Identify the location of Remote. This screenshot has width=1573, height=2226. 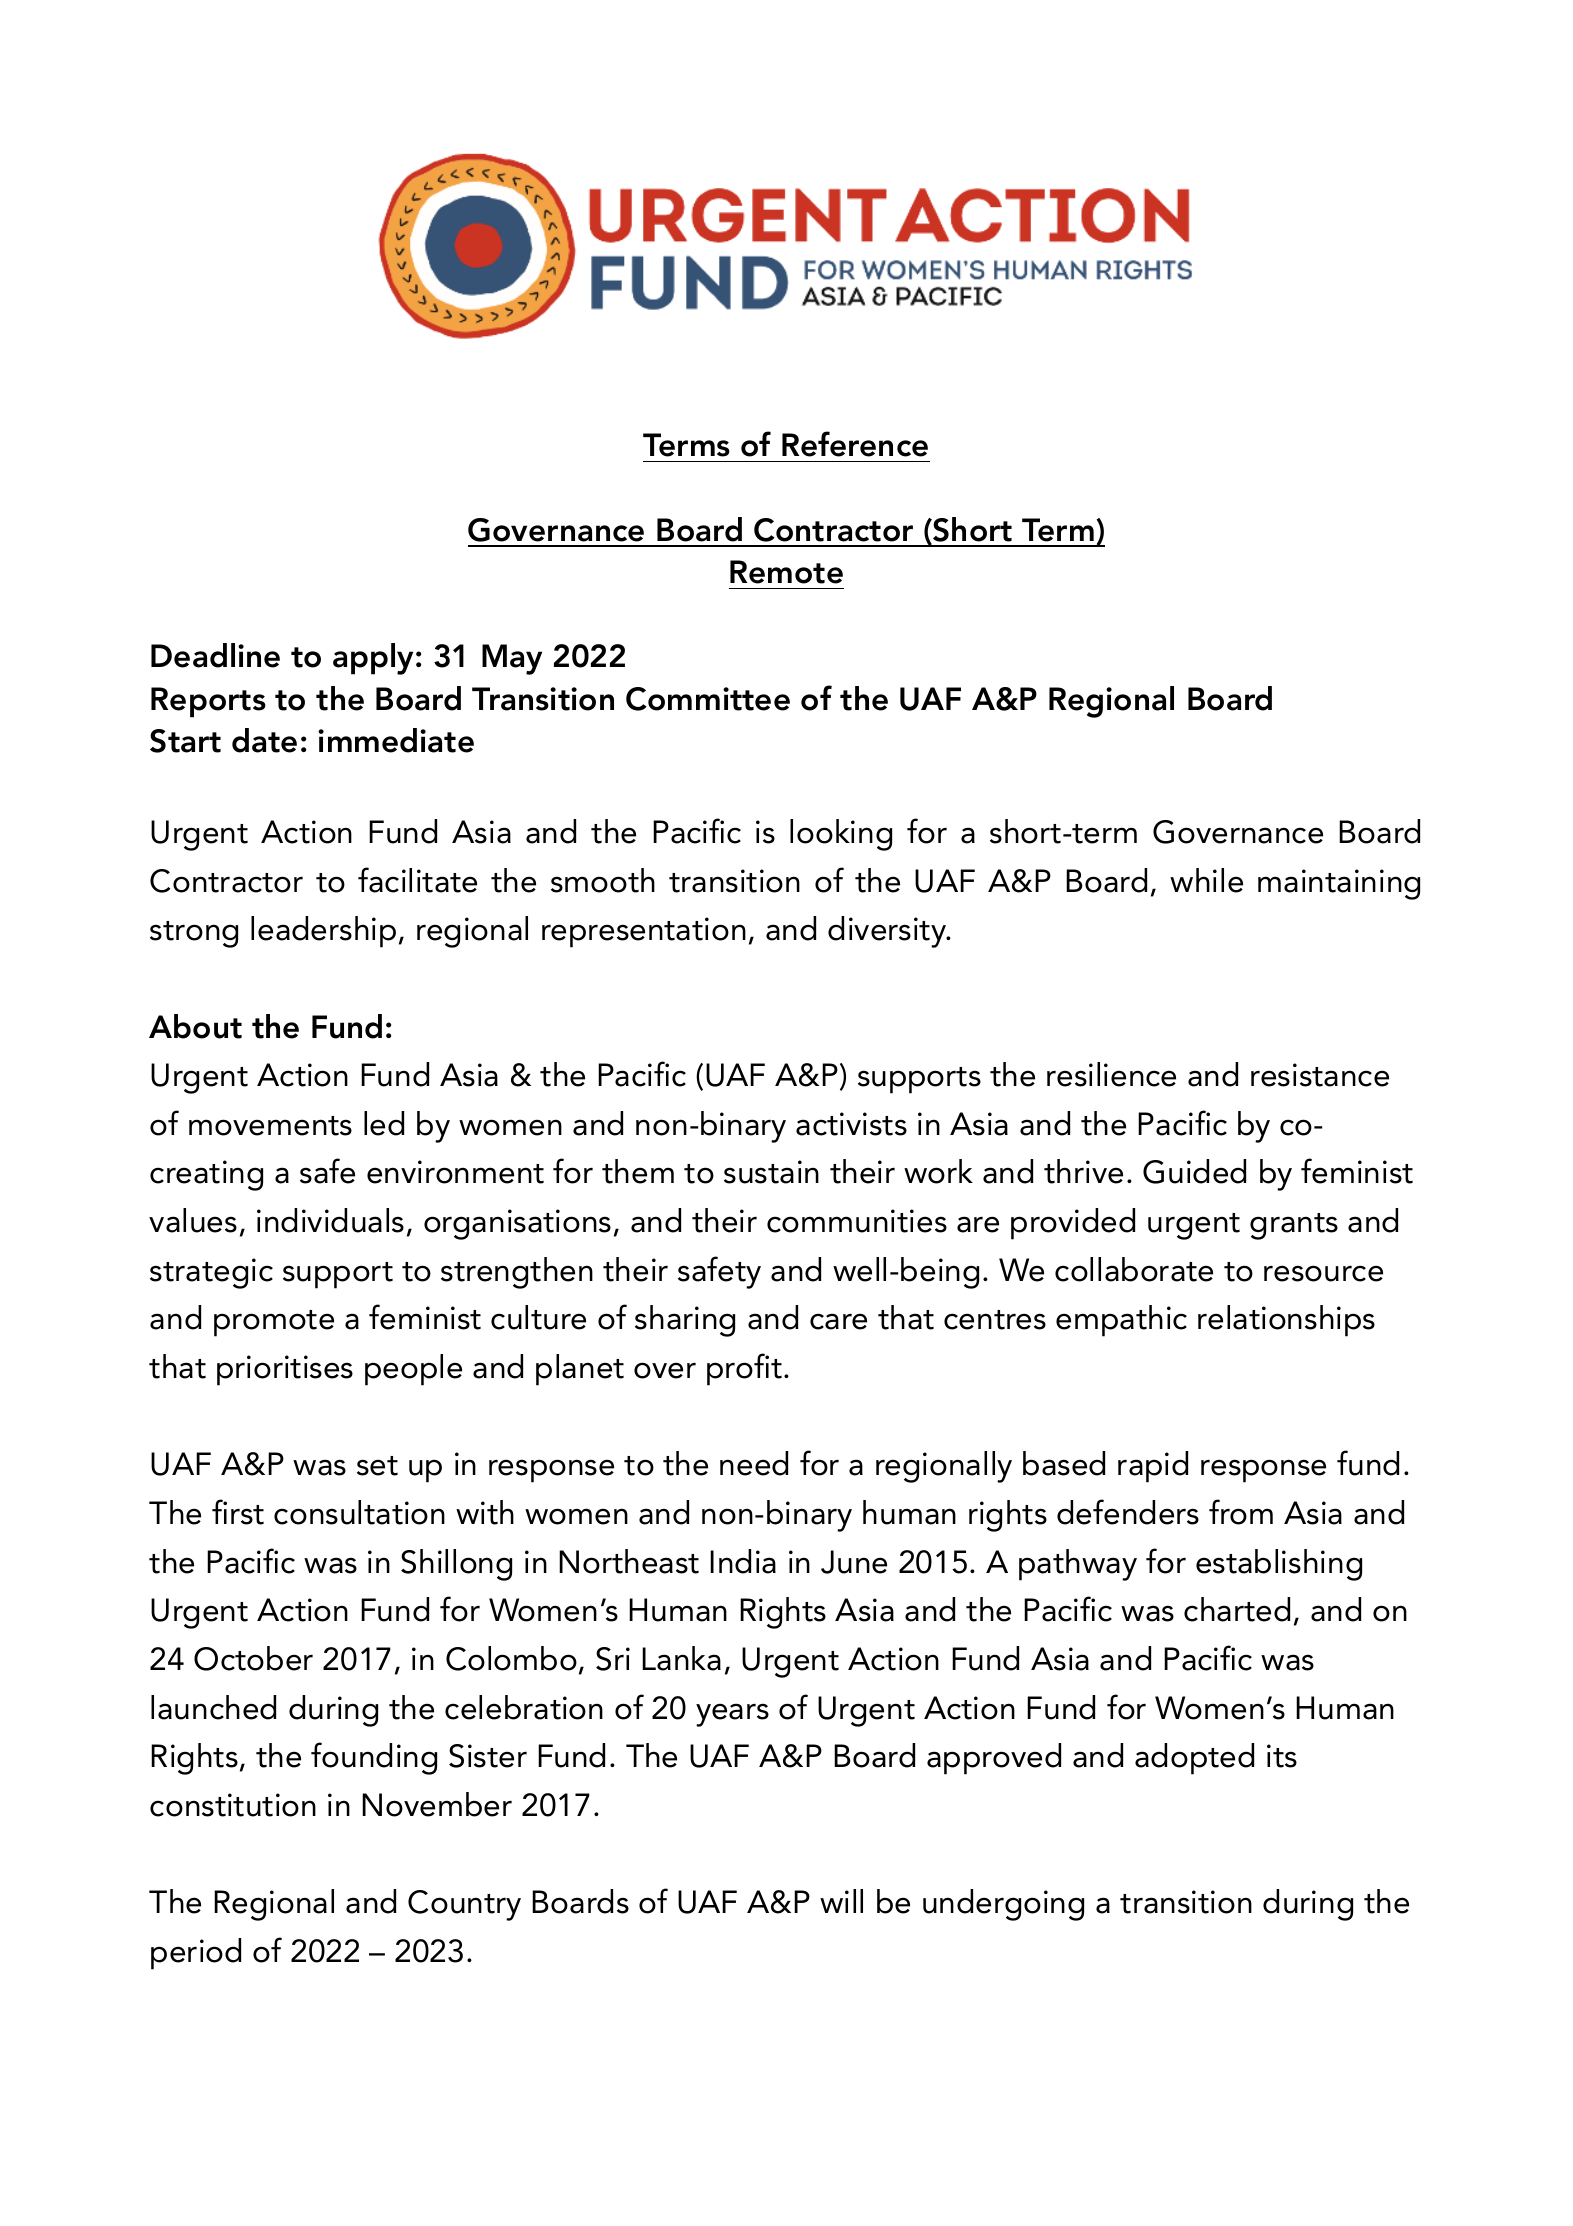
(786, 572).
